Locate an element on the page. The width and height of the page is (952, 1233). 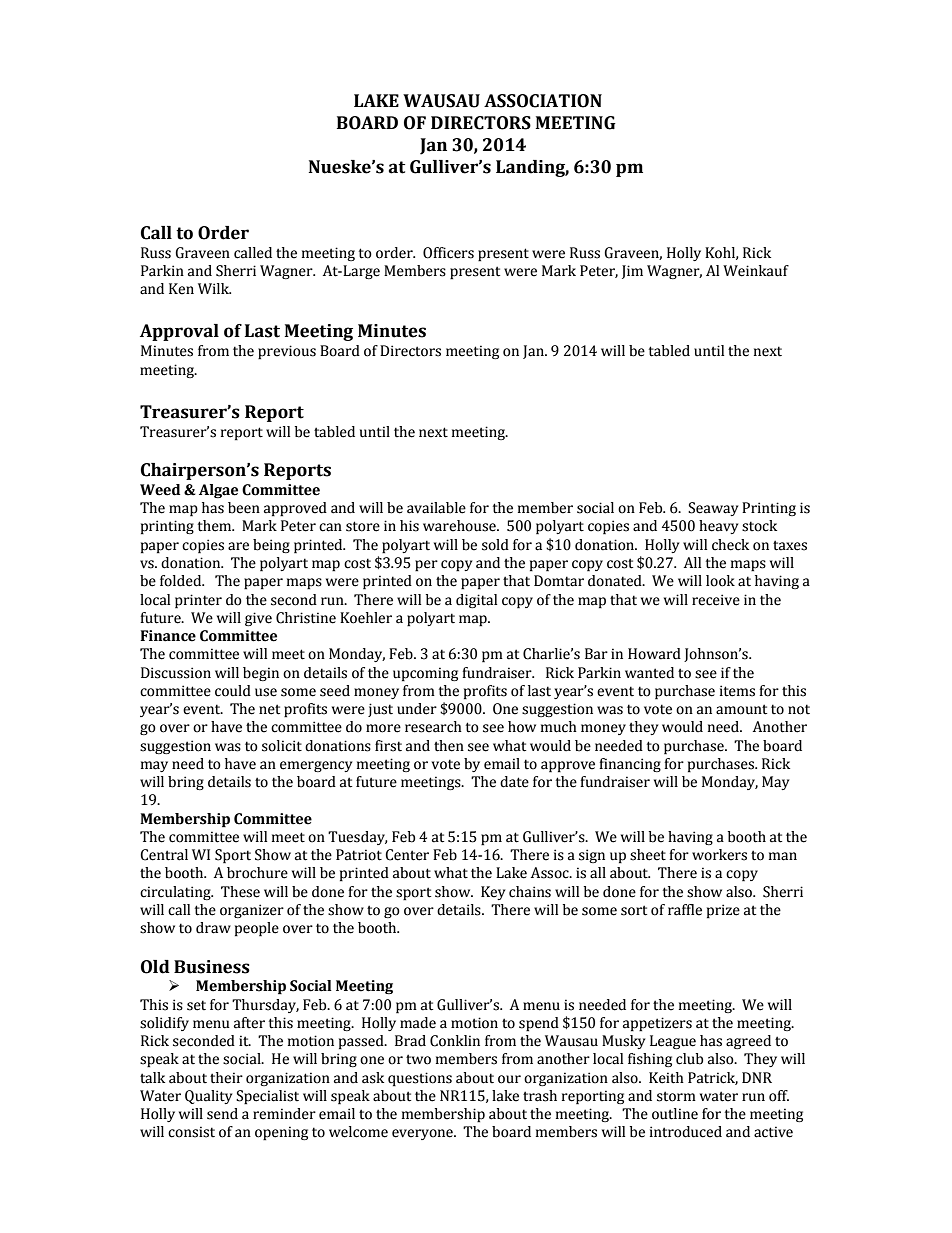
Key is located at coordinates (493, 893).
